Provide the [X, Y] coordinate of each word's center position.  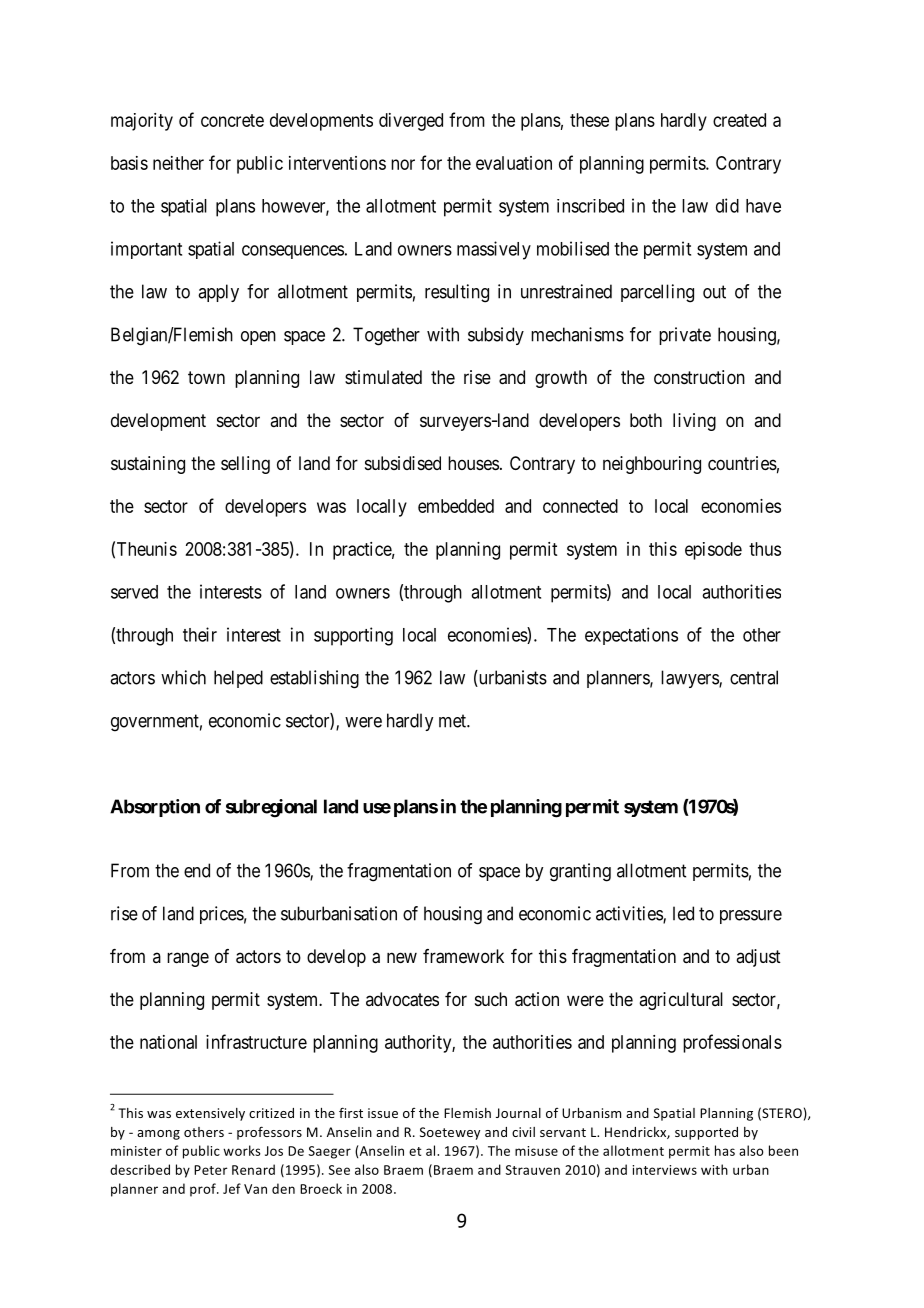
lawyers [690, 679]
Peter [211, 1170]
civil [523, 1132]
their [200, 634]
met [453, 721]
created [739, 120]
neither [178, 163]
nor [403, 164]
